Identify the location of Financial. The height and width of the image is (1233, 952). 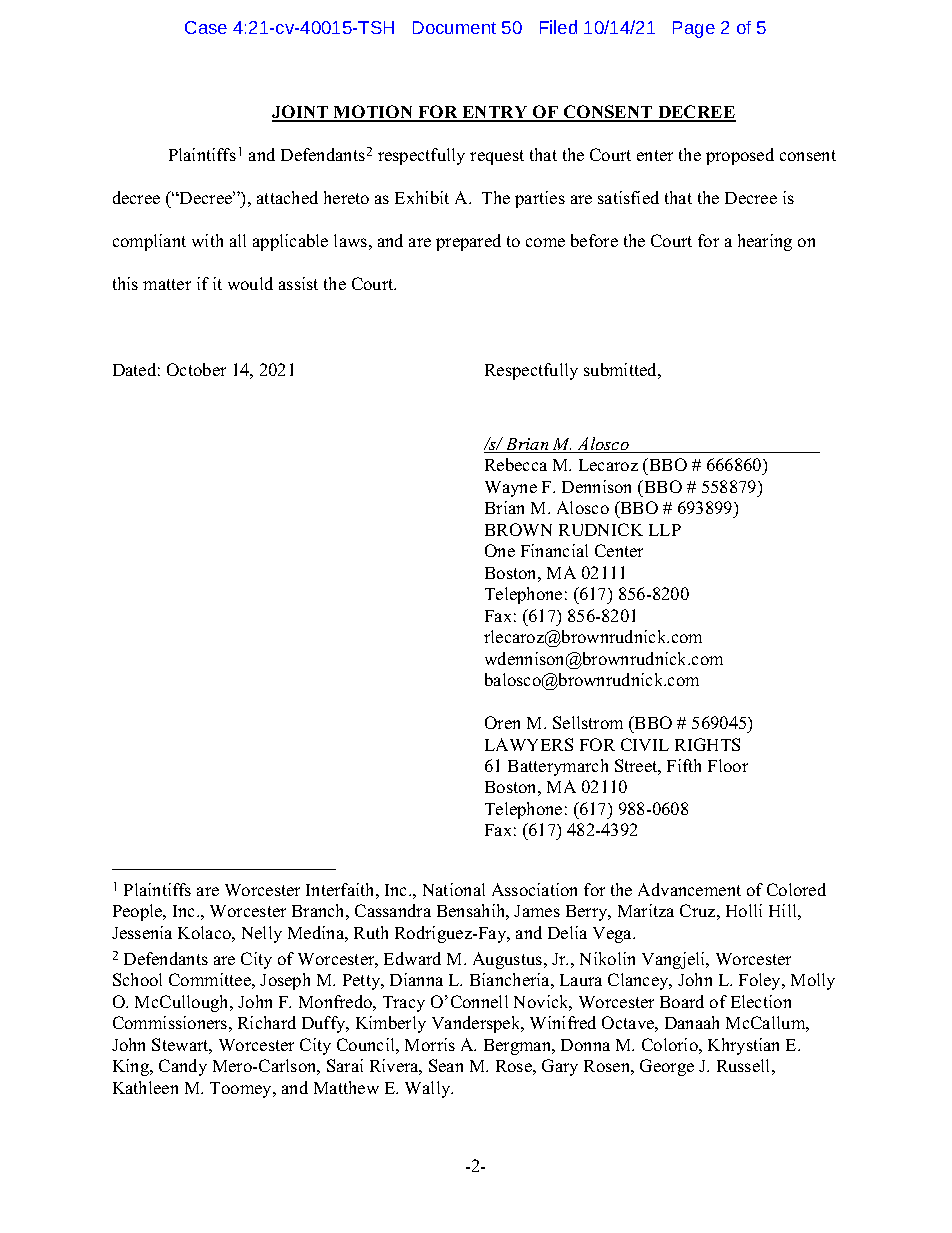
(554, 550).
